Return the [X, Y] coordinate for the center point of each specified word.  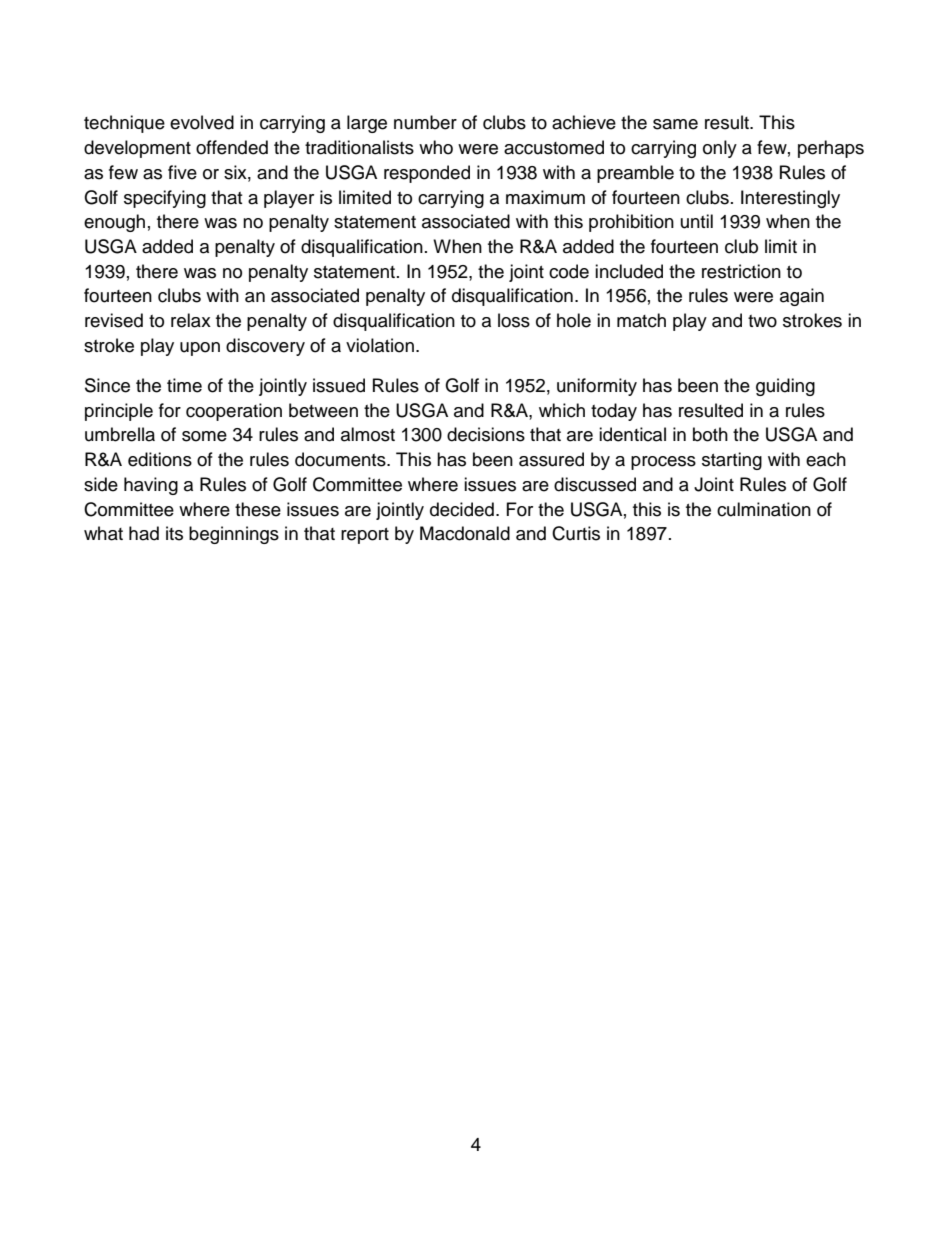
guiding [785, 387]
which [562, 410]
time [184, 385]
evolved [202, 122]
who [436, 147]
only [720, 149]
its [174, 533]
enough [114, 223]
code [569, 271]
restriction [741, 271]
